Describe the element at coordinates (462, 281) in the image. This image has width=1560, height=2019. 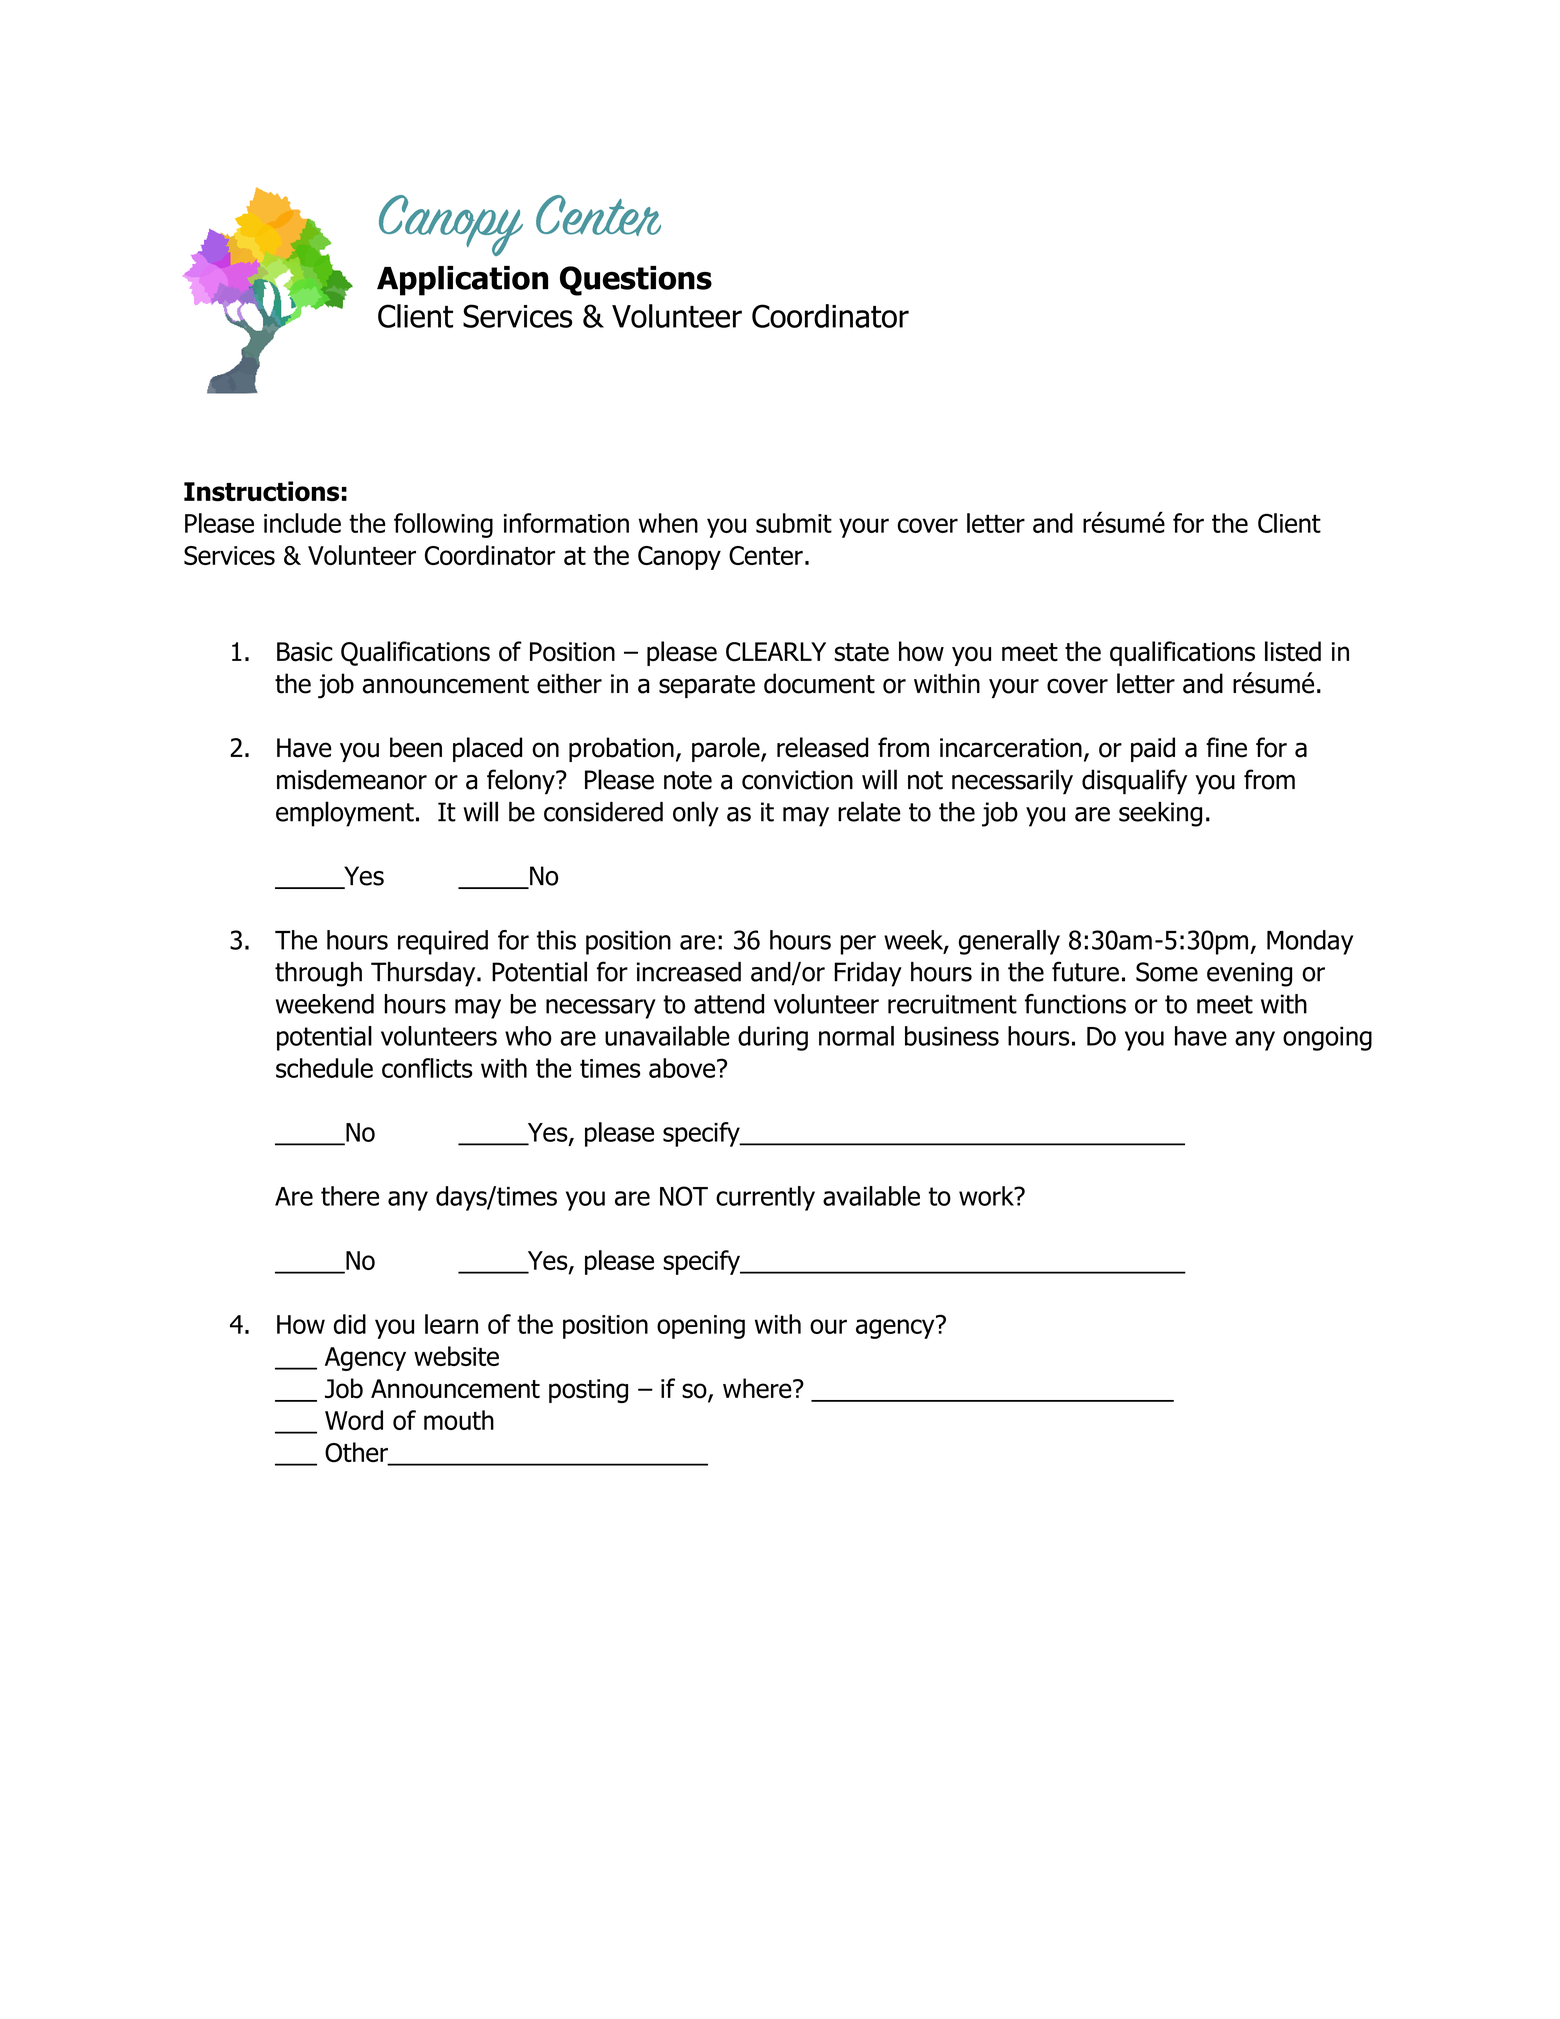
I see `Application` at that location.
